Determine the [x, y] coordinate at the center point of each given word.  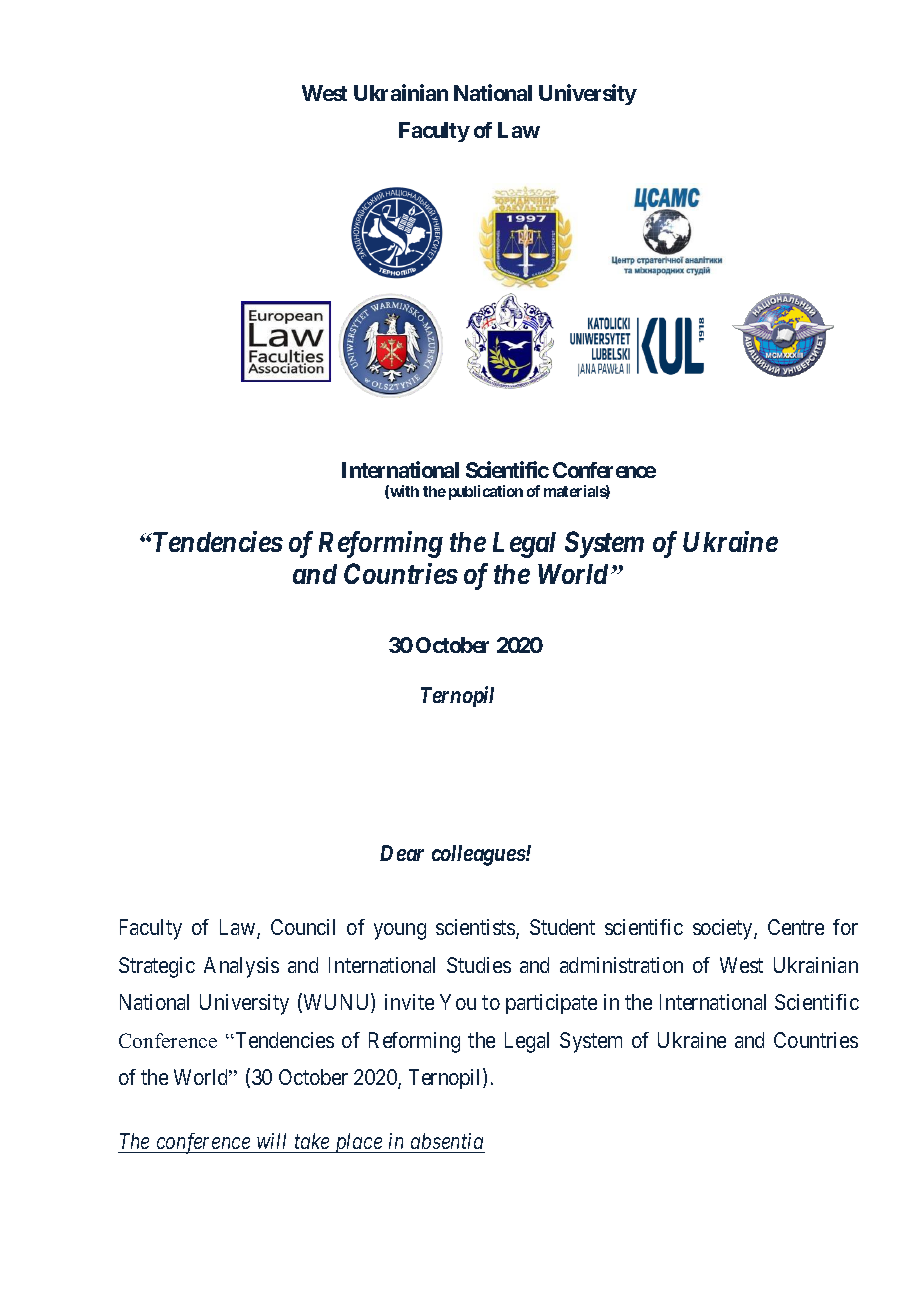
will [271, 1141]
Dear [402, 853]
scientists [476, 928]
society [724, 929]
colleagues [479, 855]
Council [303, 927]
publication [486, 492]
